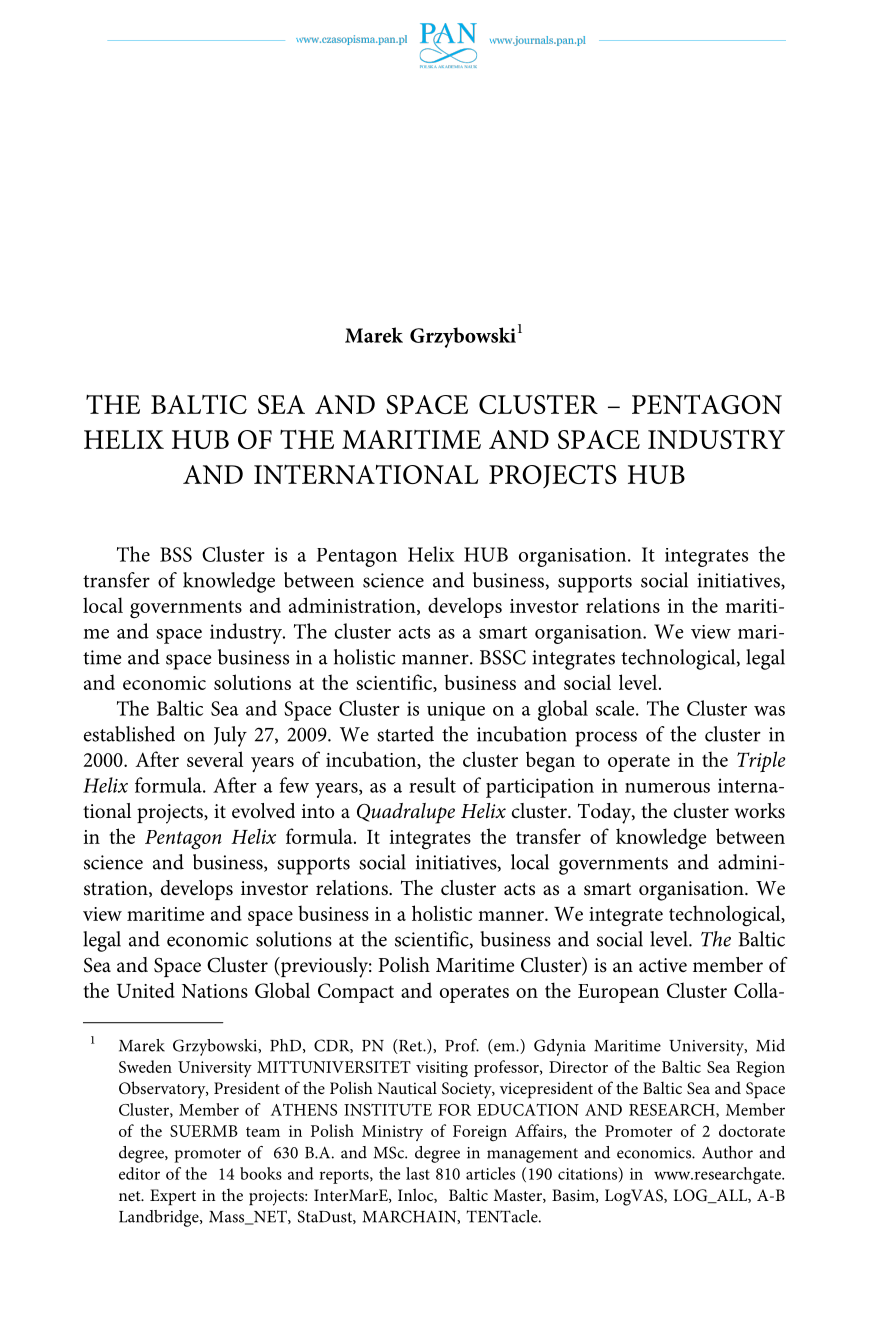 The height and width of the image is (1333, 896). What do you see at coordinates (418, 1173) in the image?
I see `last` at bounding box center [418, 1173].
